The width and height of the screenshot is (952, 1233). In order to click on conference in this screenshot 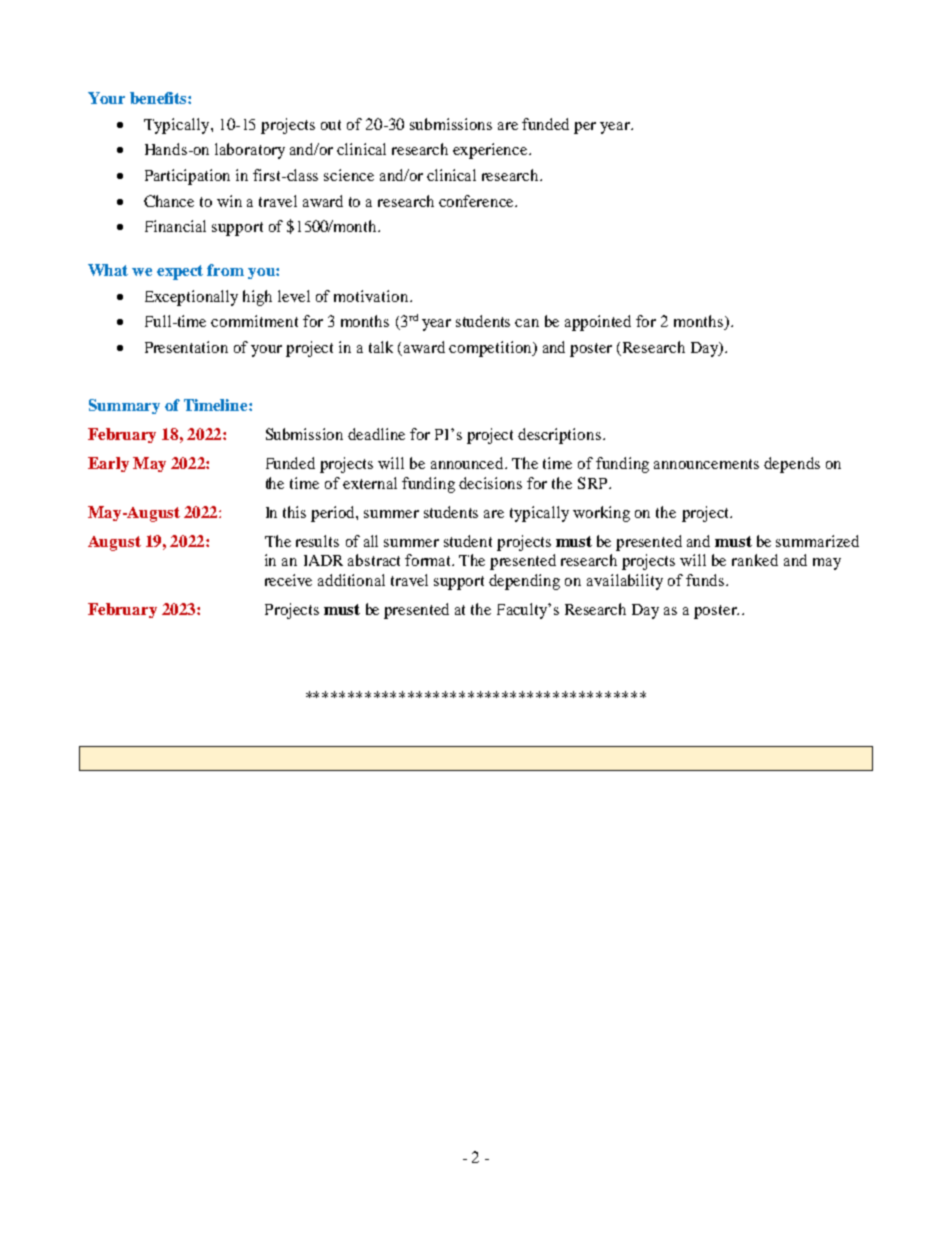, I will do `click(477, 201)`.
